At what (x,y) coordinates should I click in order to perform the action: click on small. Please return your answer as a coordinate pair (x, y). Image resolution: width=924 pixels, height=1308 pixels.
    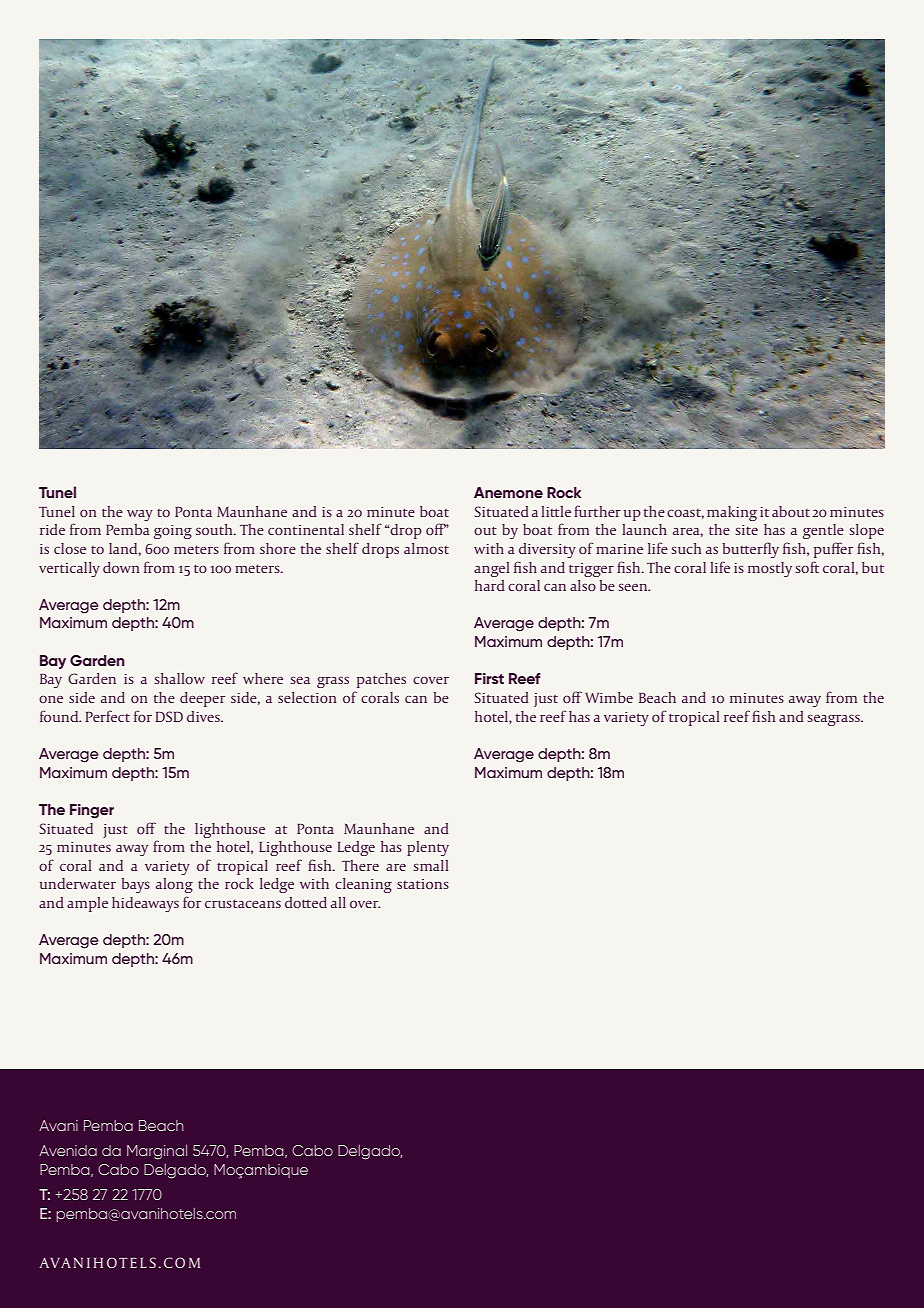
    Looking at the image, I should click on (431, 865).
